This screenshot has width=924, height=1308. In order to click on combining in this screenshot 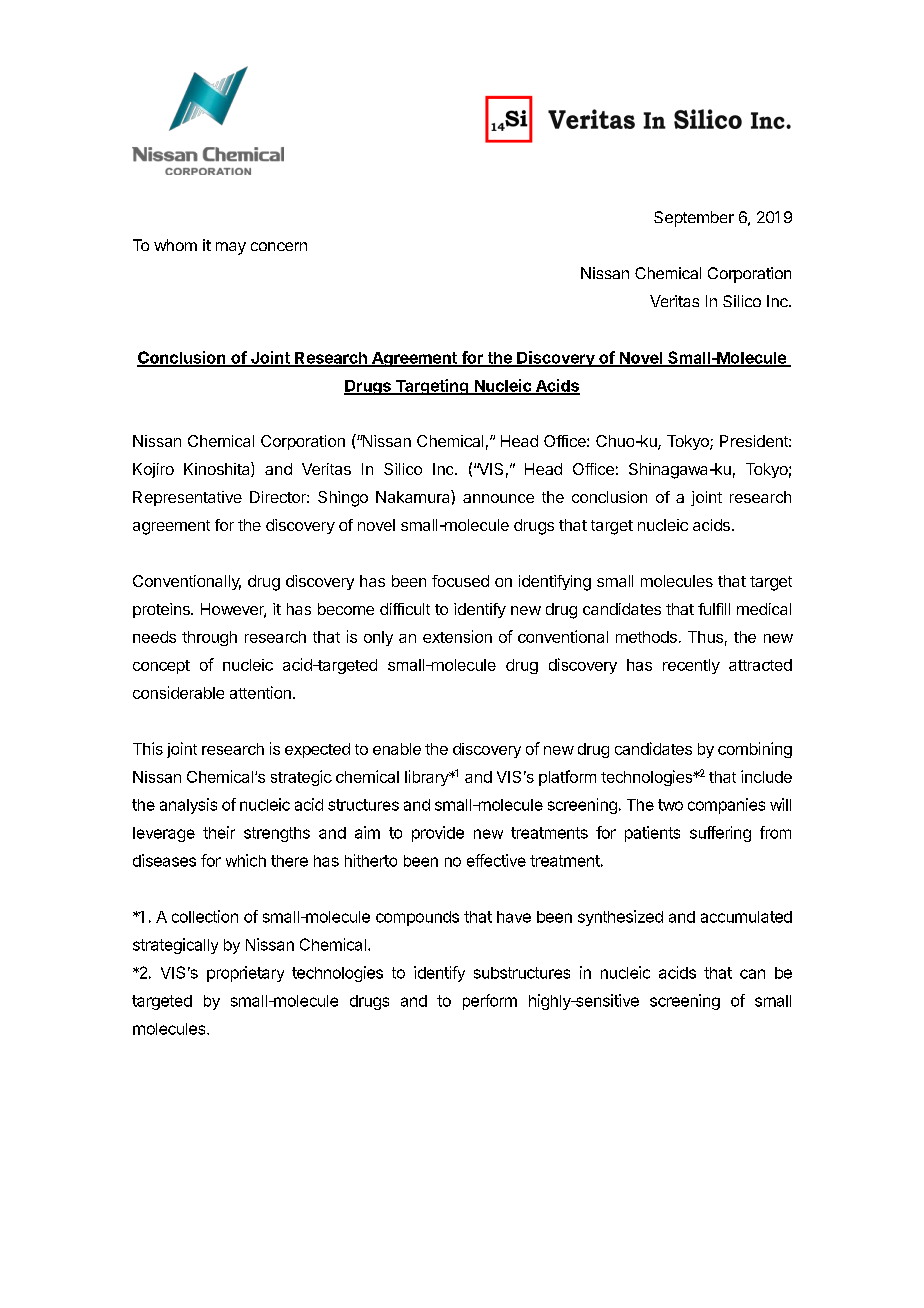, I will do `click(755, 750)`.
